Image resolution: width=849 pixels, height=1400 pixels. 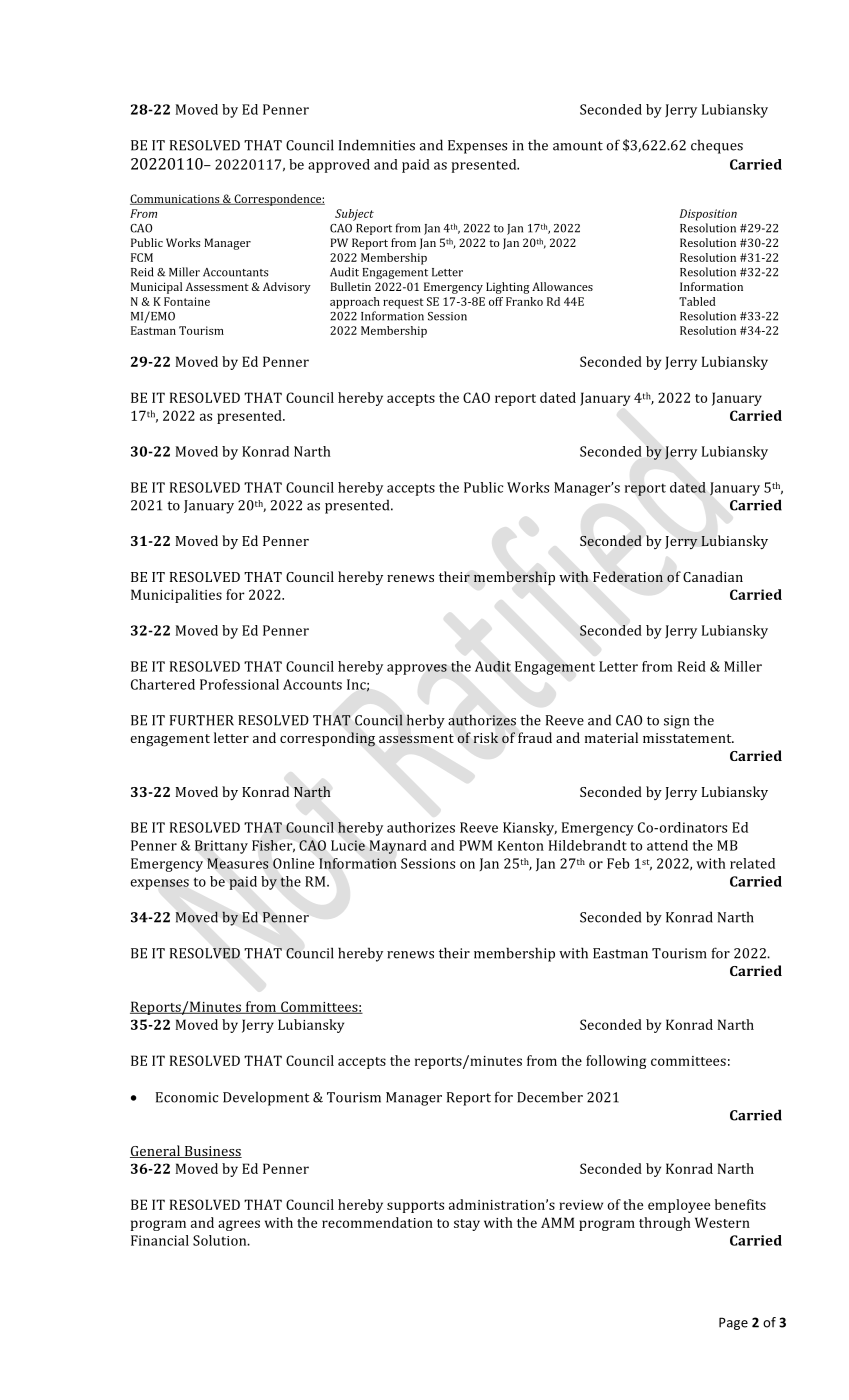 What do you see at coordinates (688, 738) in the document?
I see `misstatement` at bounding box center [688, 738].
